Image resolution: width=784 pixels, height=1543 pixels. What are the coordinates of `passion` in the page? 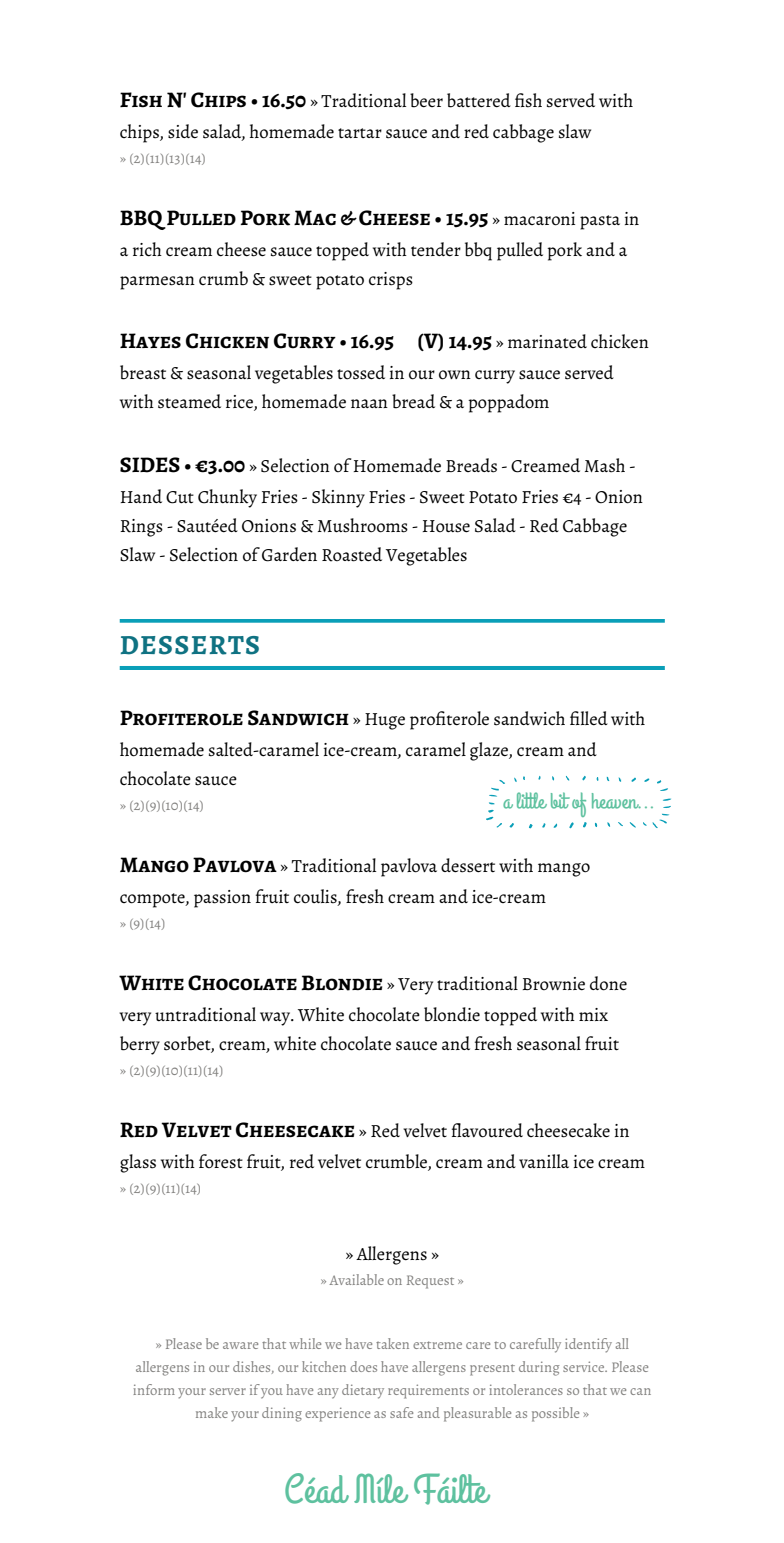 It's located at (222, 899).
